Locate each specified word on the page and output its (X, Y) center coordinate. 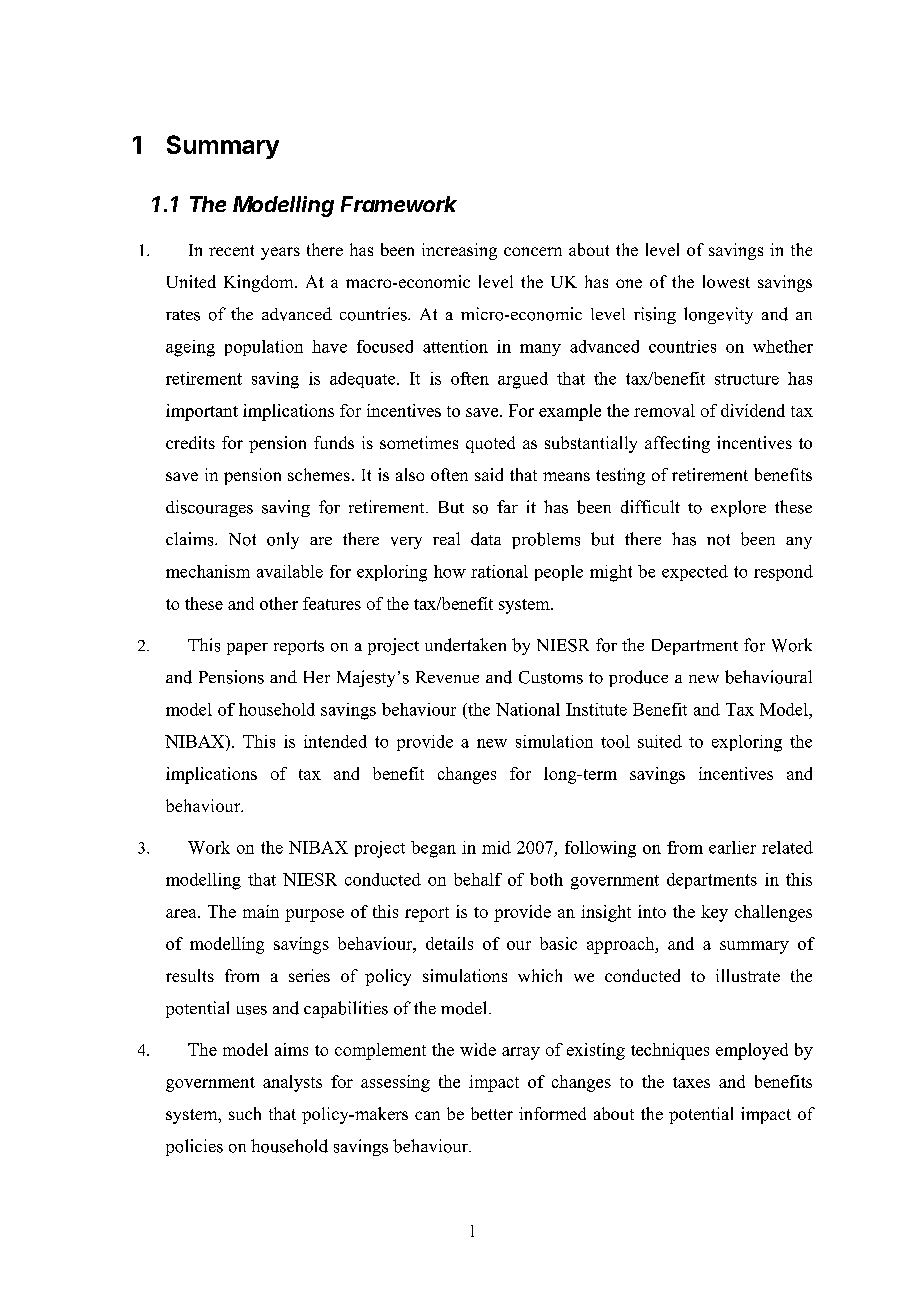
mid (496, 847)
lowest (726, 281)
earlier (732, 847)
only (283, 540)
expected (695, 573)
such (245, 1113)
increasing (459, 251)
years (280, 253)
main (261, 911)
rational (499, 571)
